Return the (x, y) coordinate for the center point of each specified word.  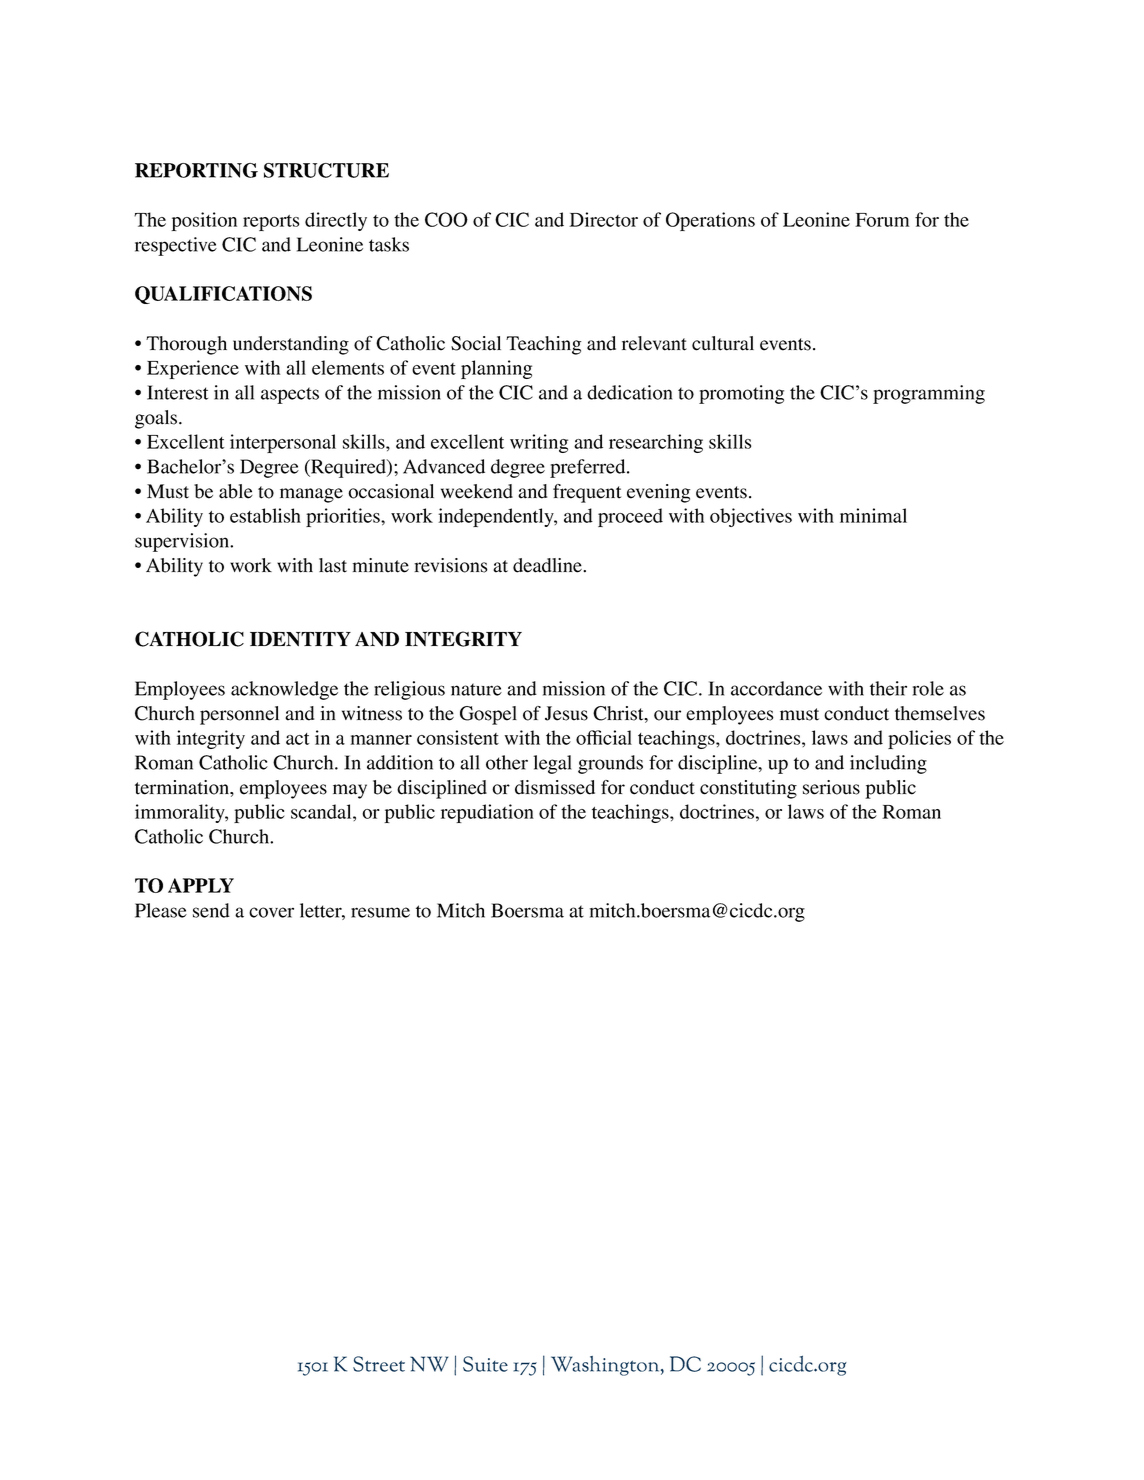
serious (831, 787)
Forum (882, 220)
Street (379, 1364)
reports (271, 223)
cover (271, 912)
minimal (873, 515)
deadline (548, 565)
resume (380, 912)
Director (603, 219)
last (333, 565)
